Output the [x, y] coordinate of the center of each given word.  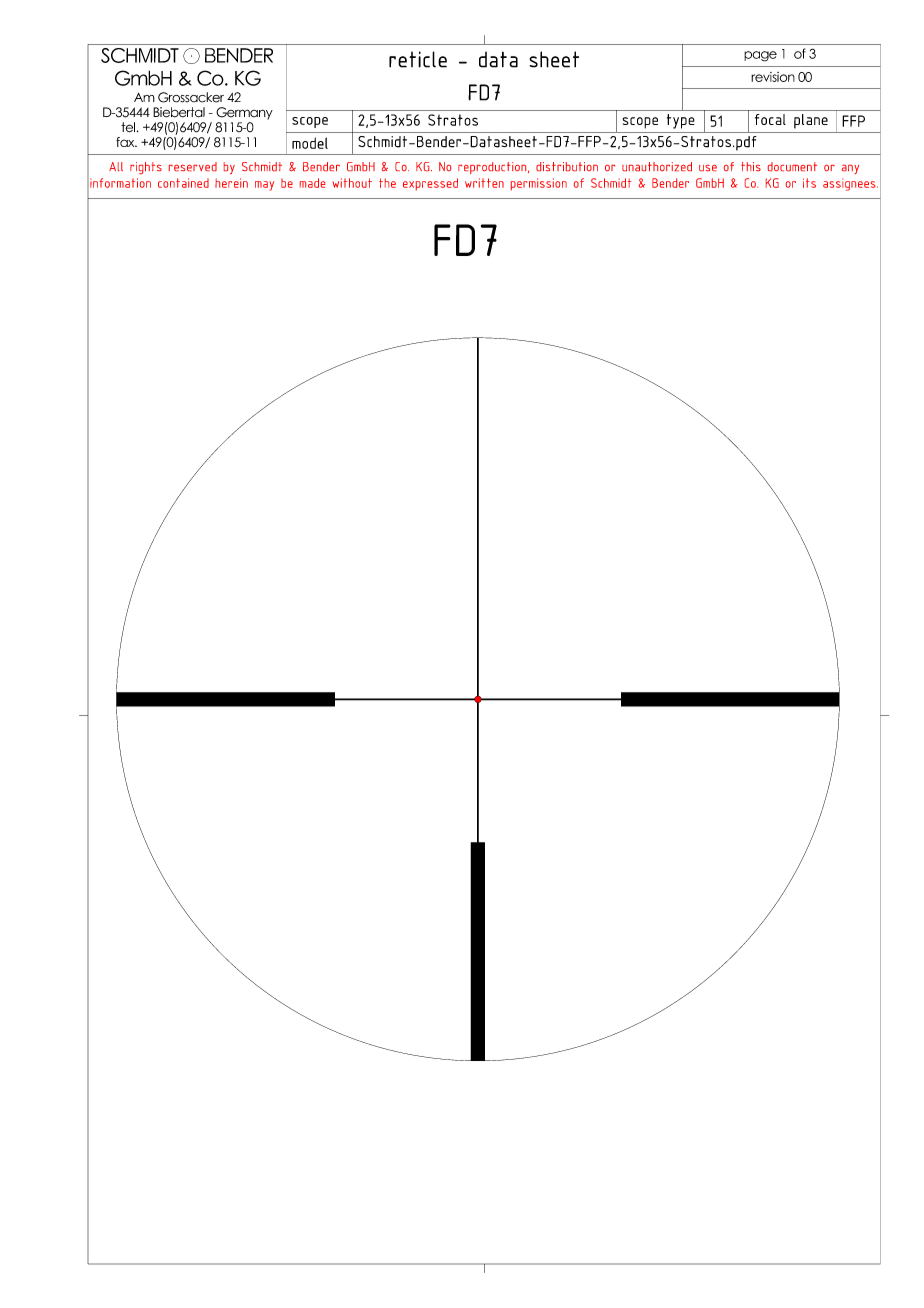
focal [770, 119]
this [751, 166]
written [484, 183]
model [310, 143]
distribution [567, 166]
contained [183, 183]
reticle [418, 59]
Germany [244, 113]
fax [126, 142]
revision [773, 77]
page [760, 56]
